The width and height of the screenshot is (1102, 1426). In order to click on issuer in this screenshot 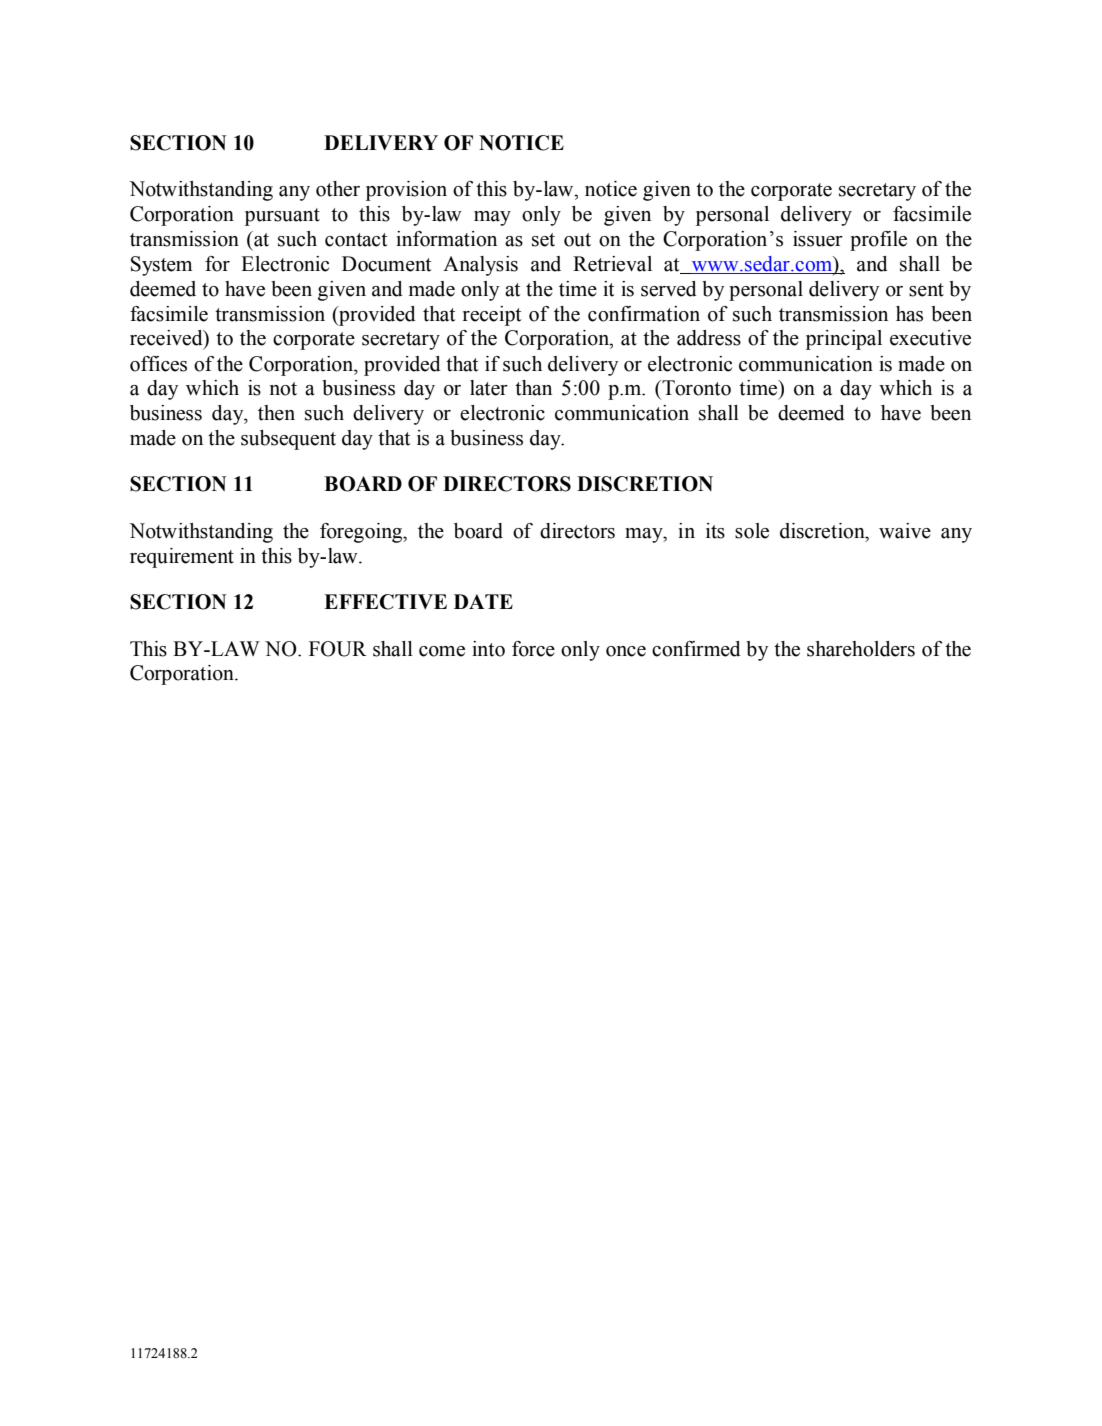, I will do `click(818, 239)`.
